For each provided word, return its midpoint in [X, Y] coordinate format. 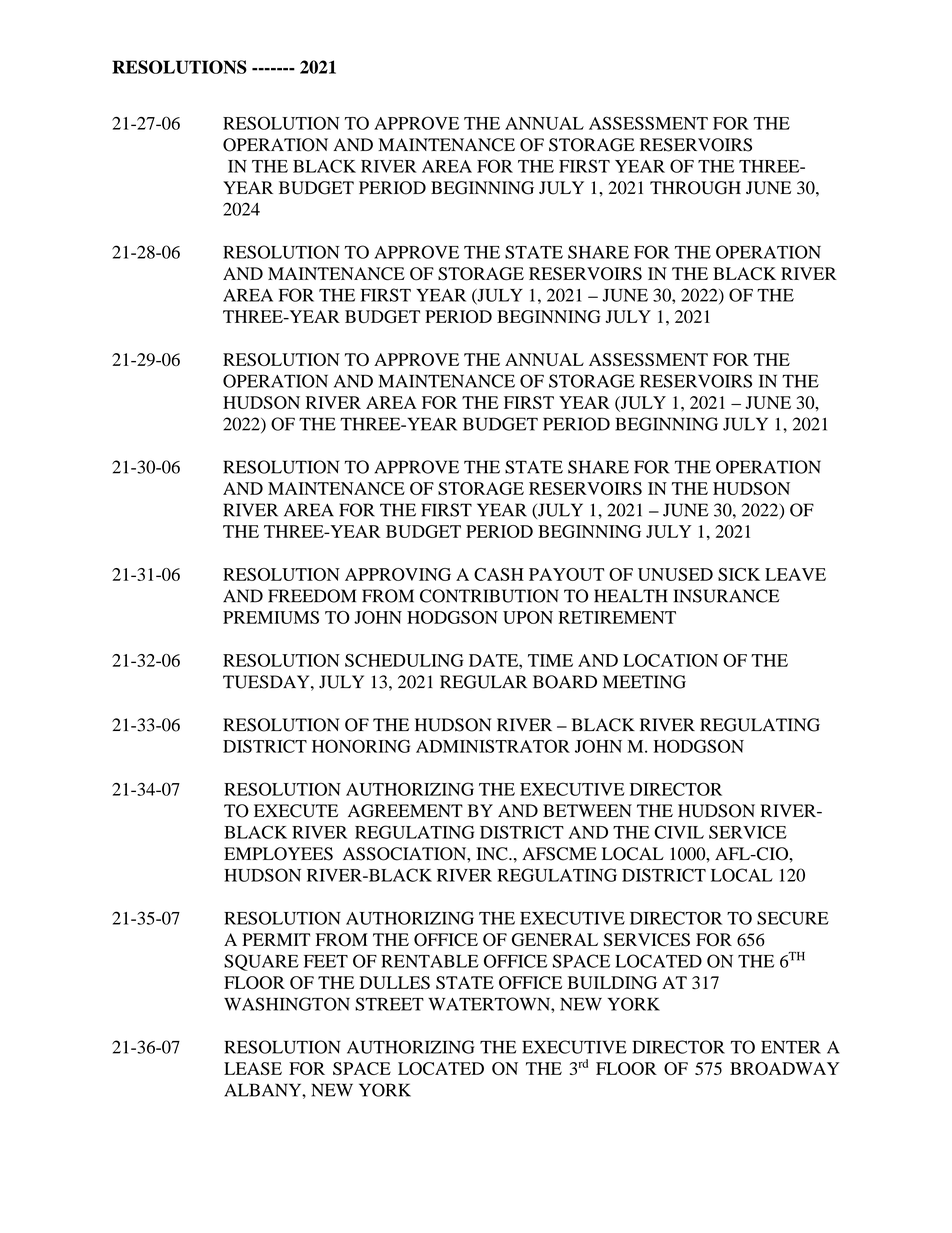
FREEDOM [312, 596]
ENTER [791, 1047]
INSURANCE [727, 596]
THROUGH [695, 188]
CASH [499, 574]
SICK [739, 574]
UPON [528, 617]
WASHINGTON [287, 1004]
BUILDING [612, 982]
